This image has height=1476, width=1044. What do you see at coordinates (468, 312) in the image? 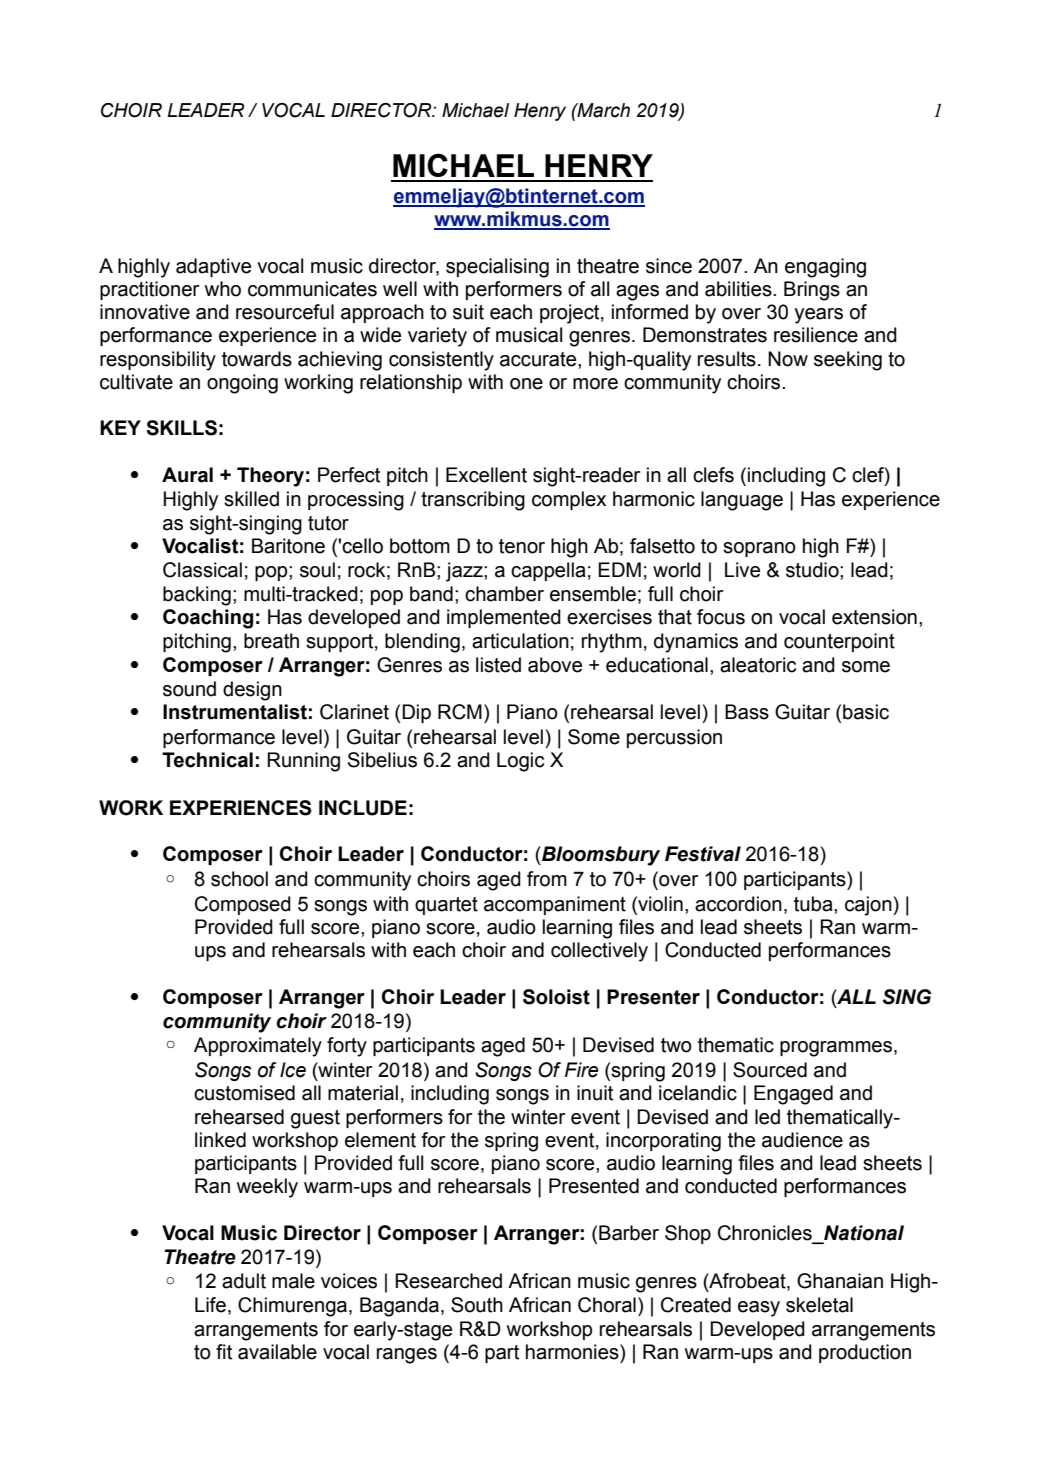
I see `suit` at bounding box center [468, 312].
